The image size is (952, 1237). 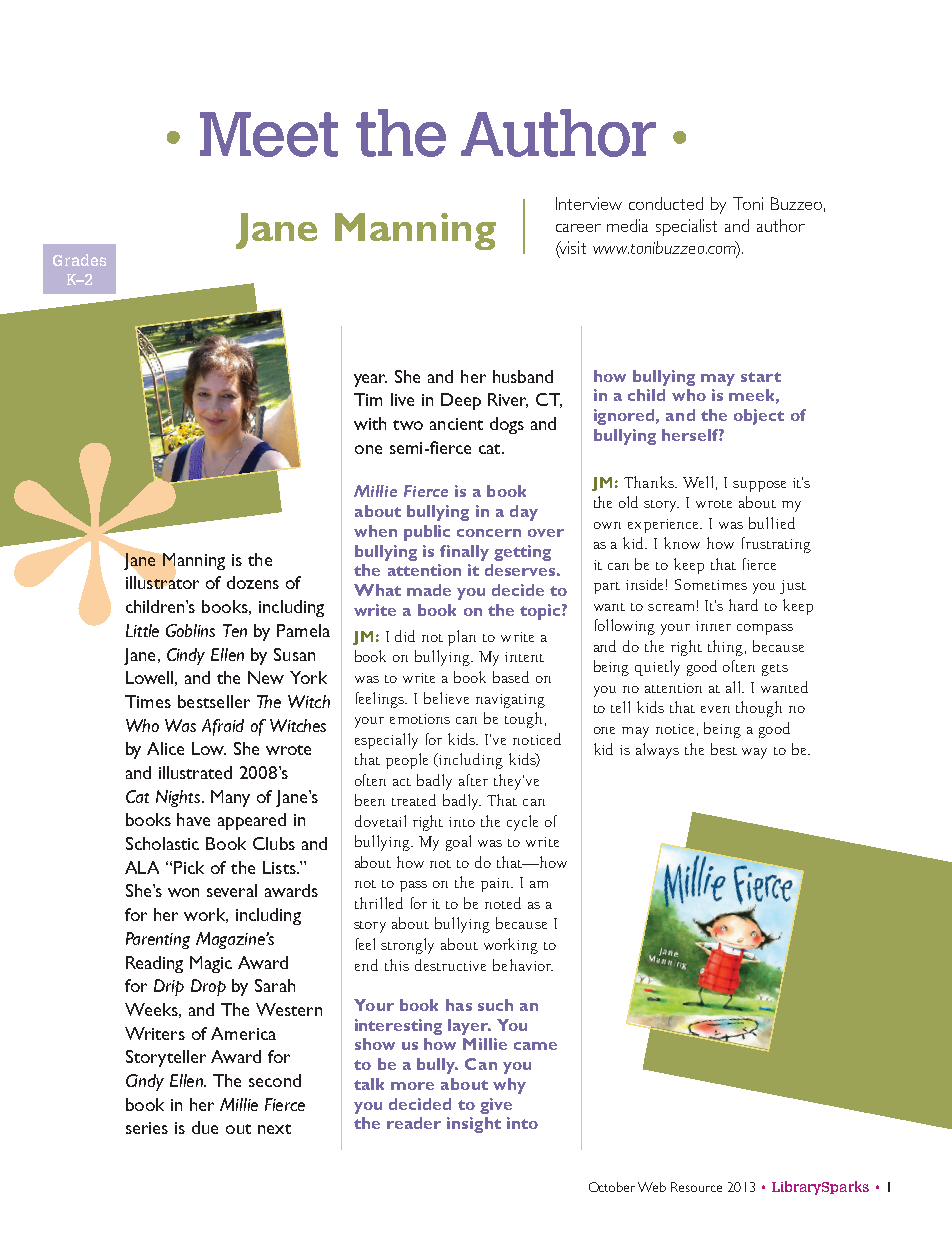 What do you see at coordinates (147, 1128) in the screenshot?
I see `series` at bounding box center [147, 1128].
